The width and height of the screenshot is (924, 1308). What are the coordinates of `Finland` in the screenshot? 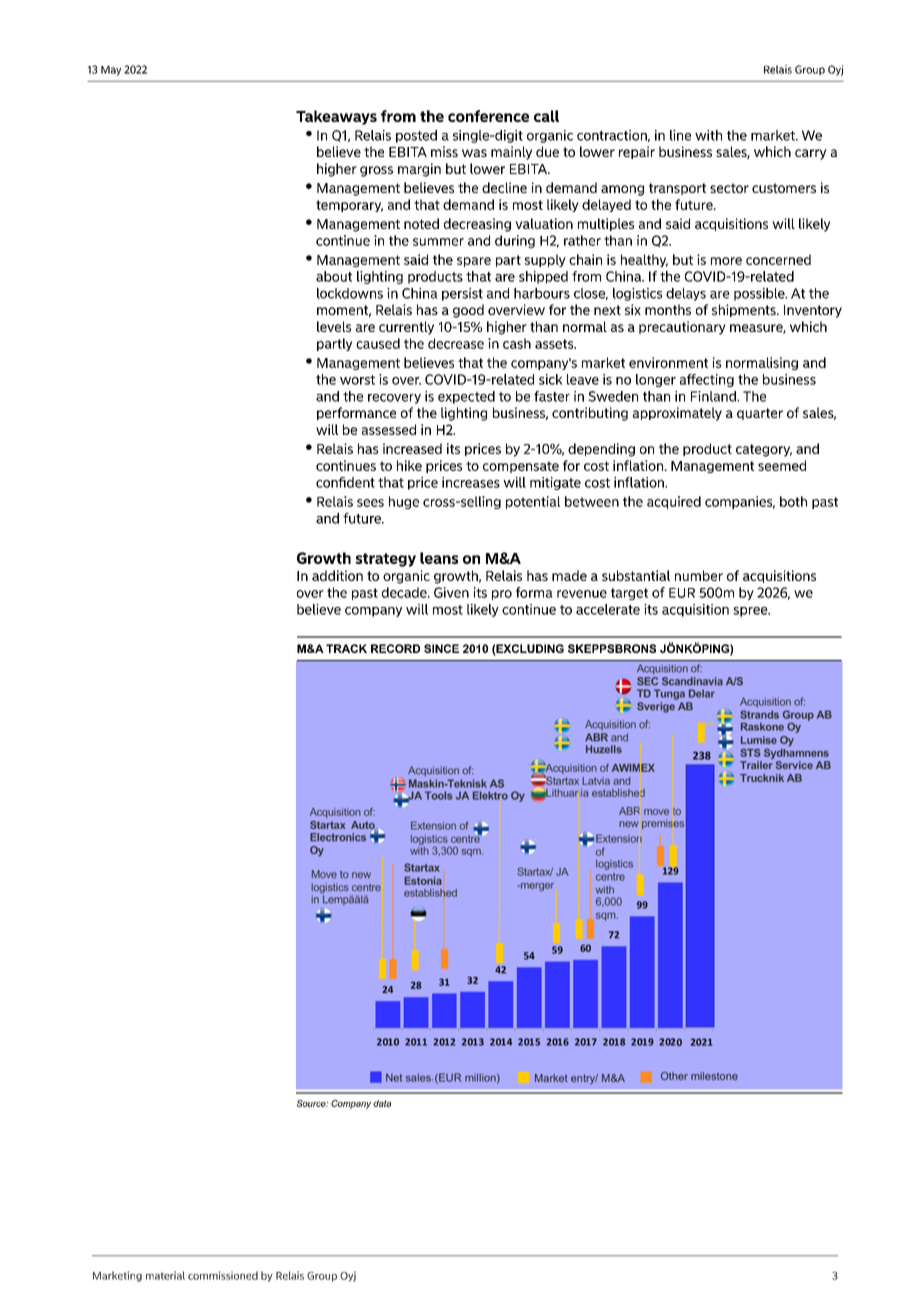 It's located at (714, 396).
